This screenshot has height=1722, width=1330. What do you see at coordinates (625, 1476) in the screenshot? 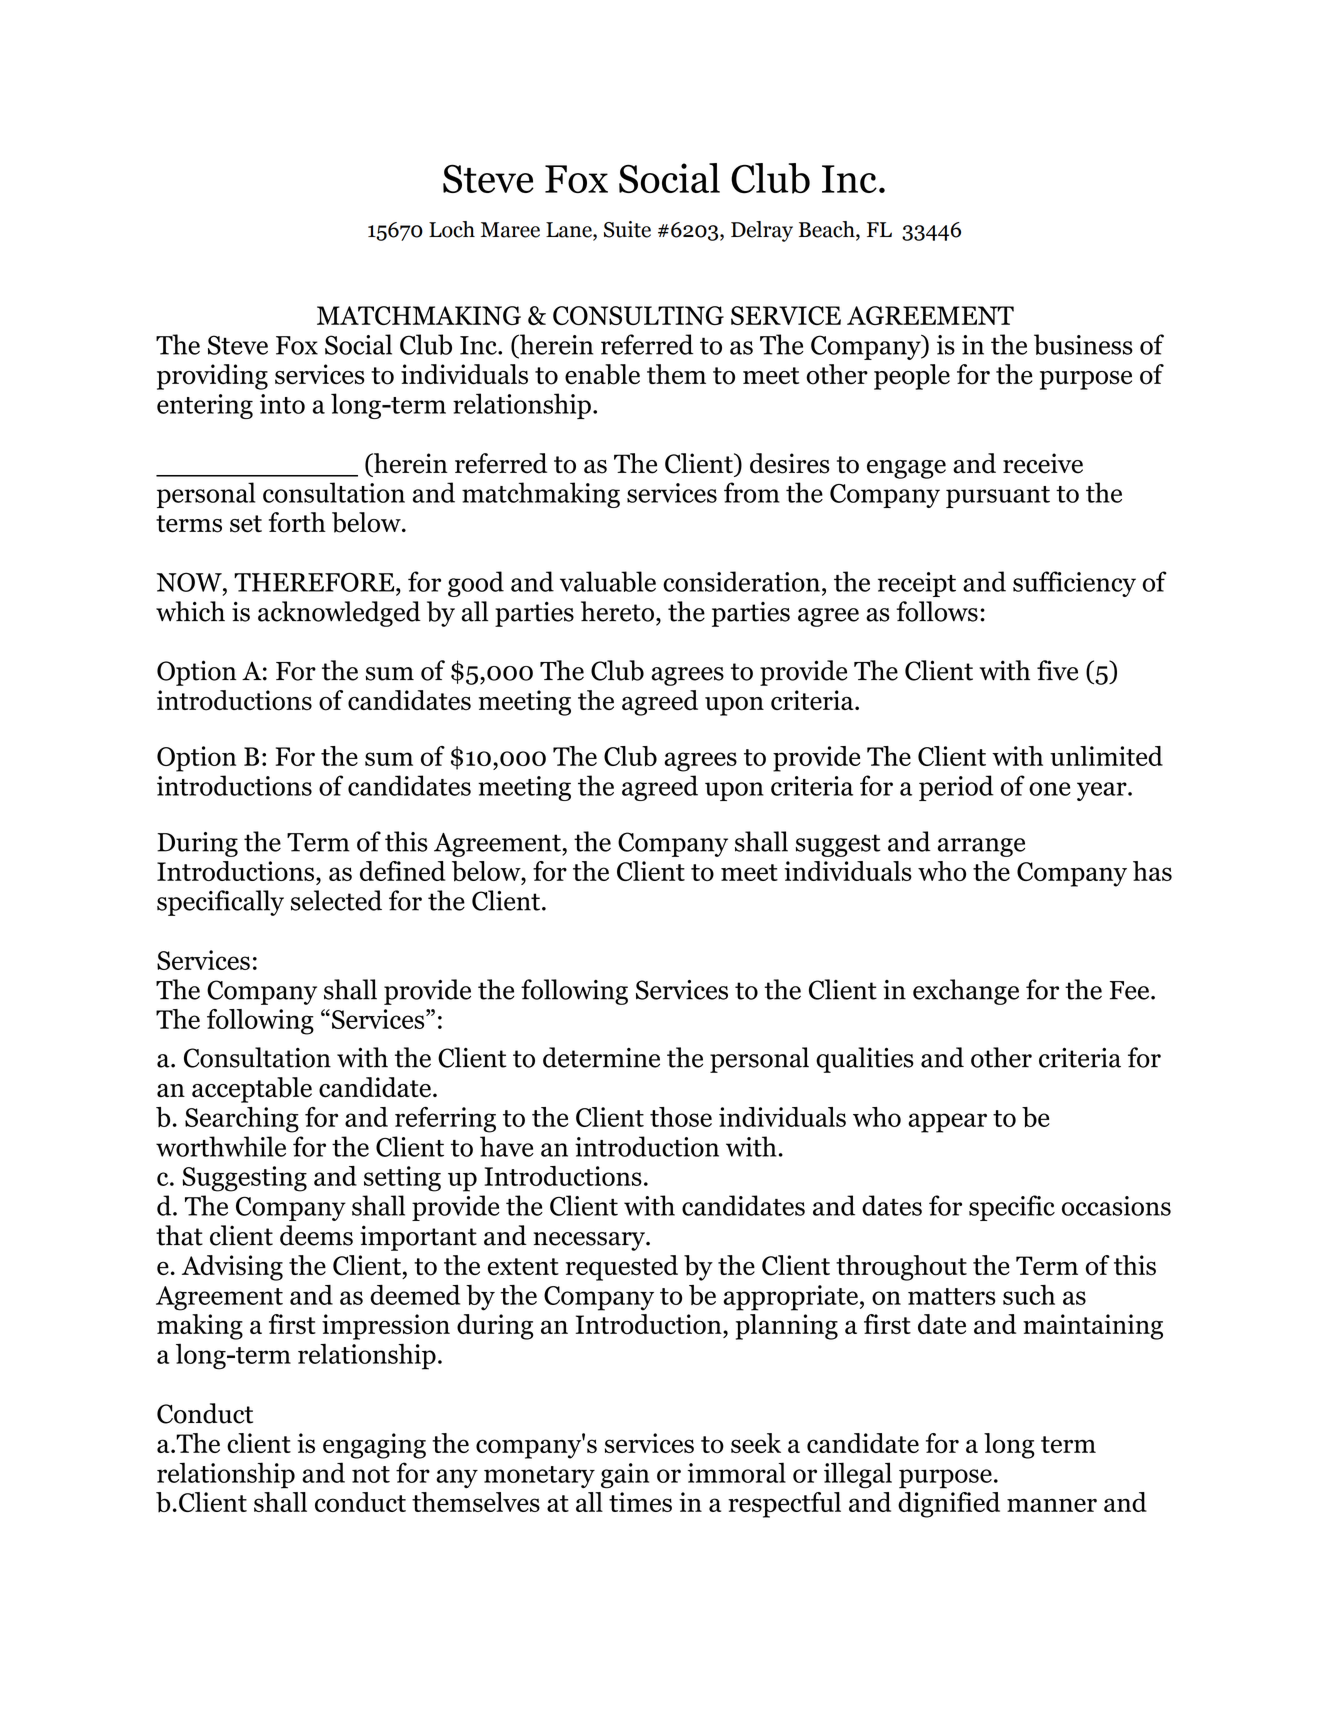
I see `gain` at bounding box center [625, 1476].
